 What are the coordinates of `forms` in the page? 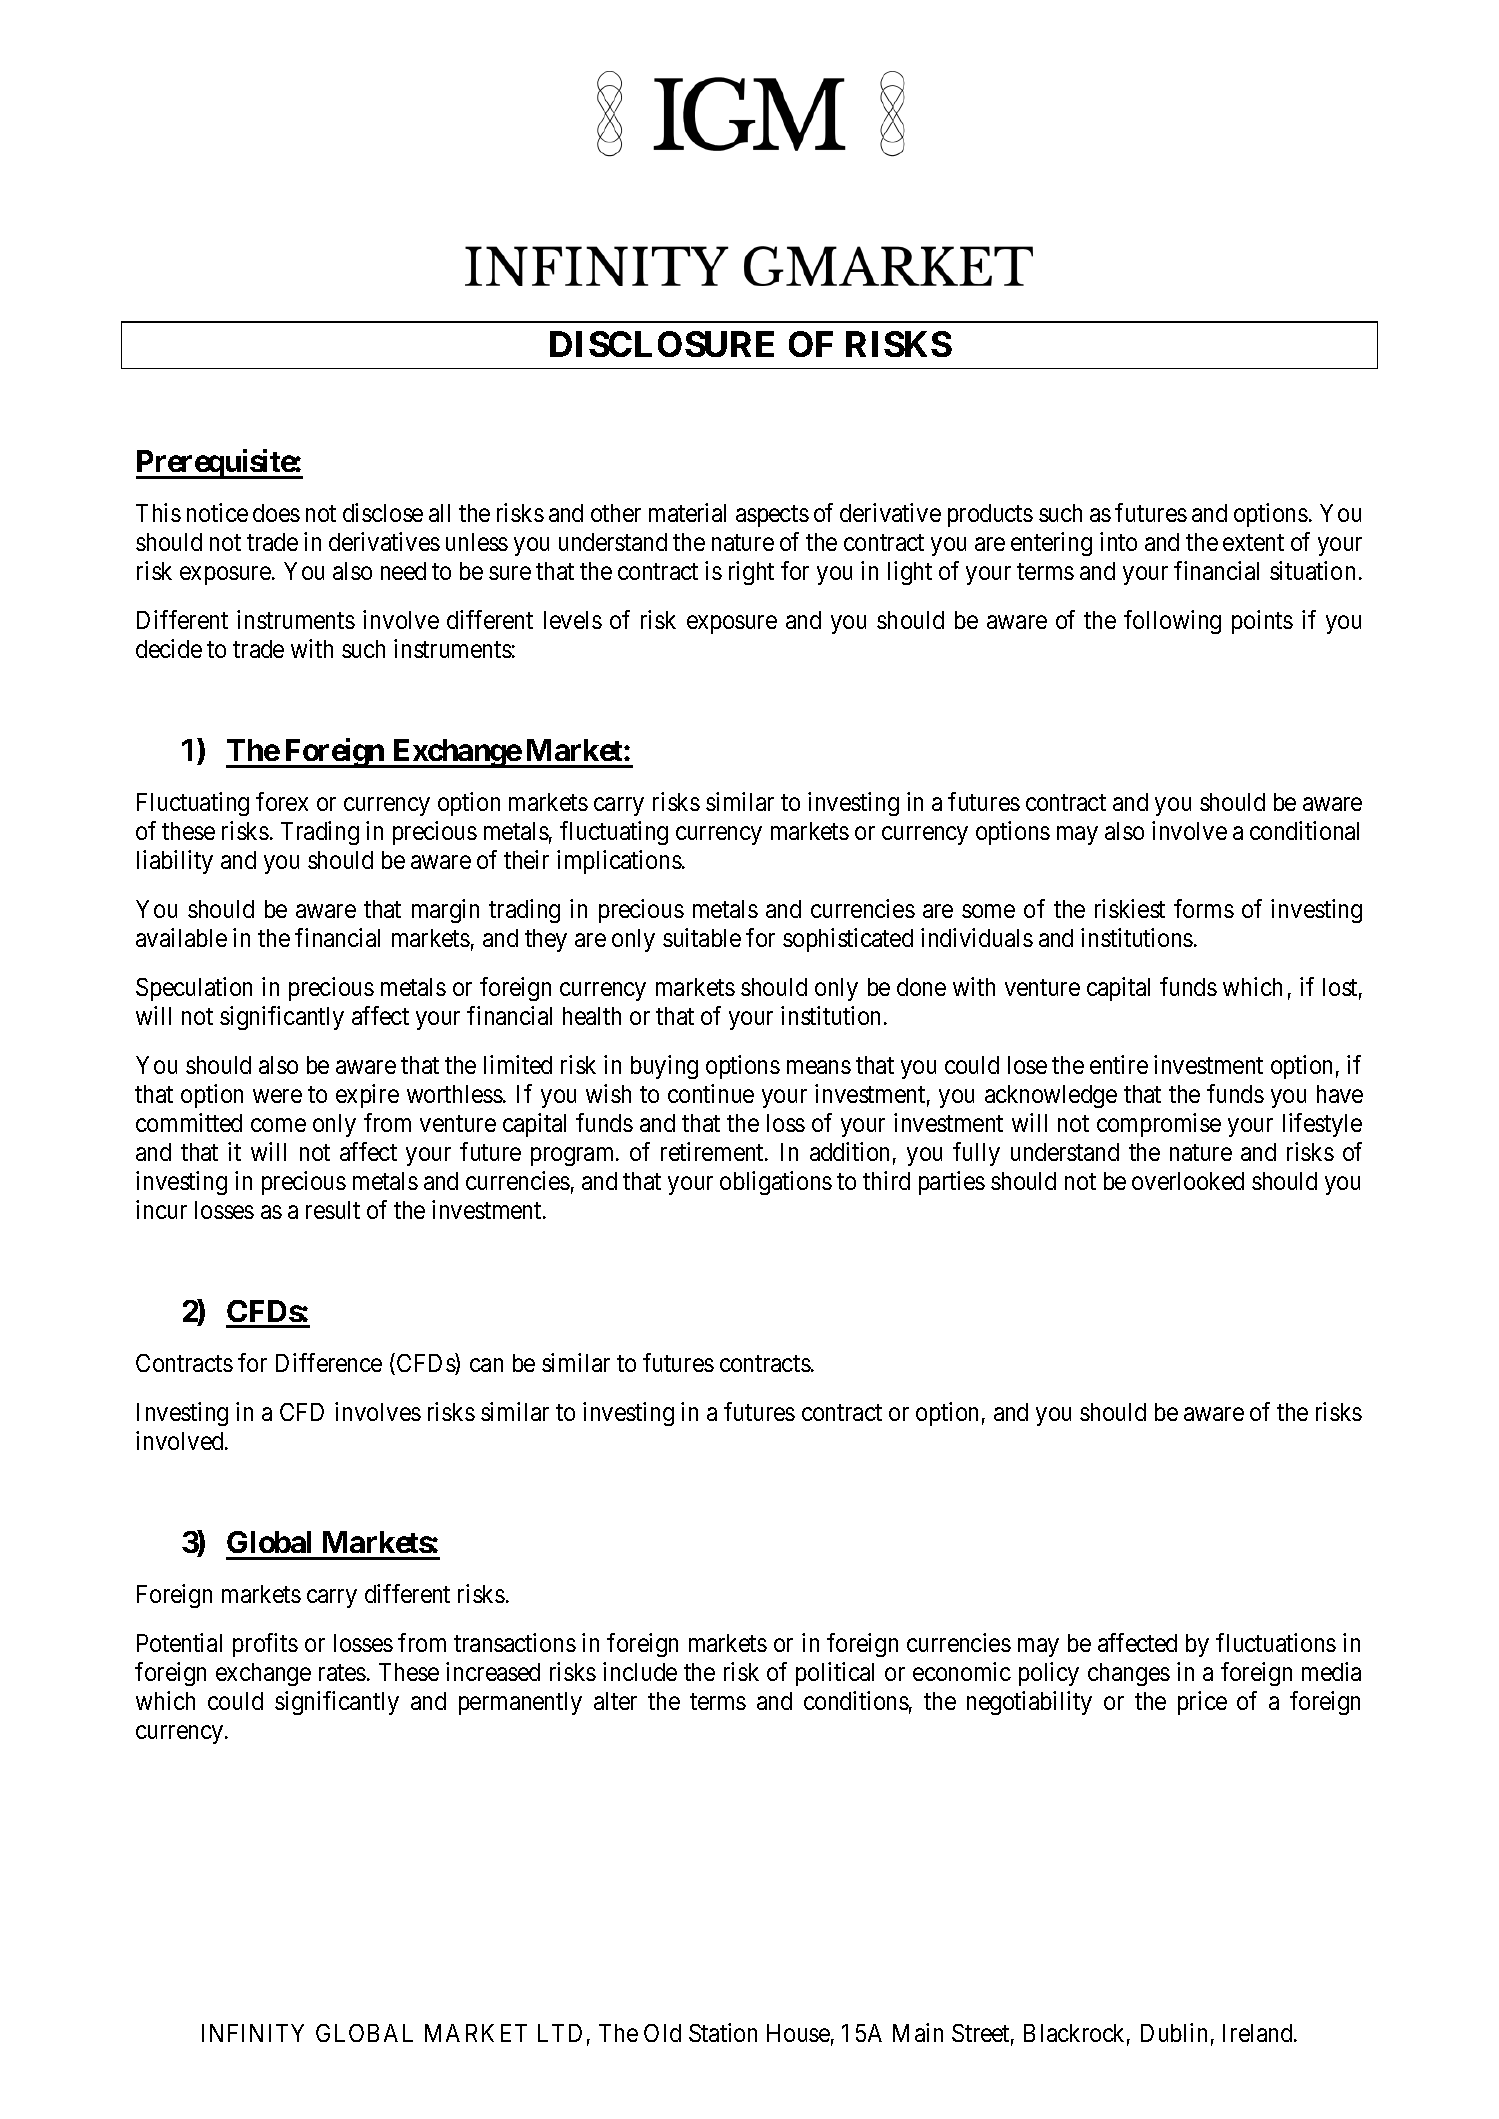 It's located at (1204, 908).
